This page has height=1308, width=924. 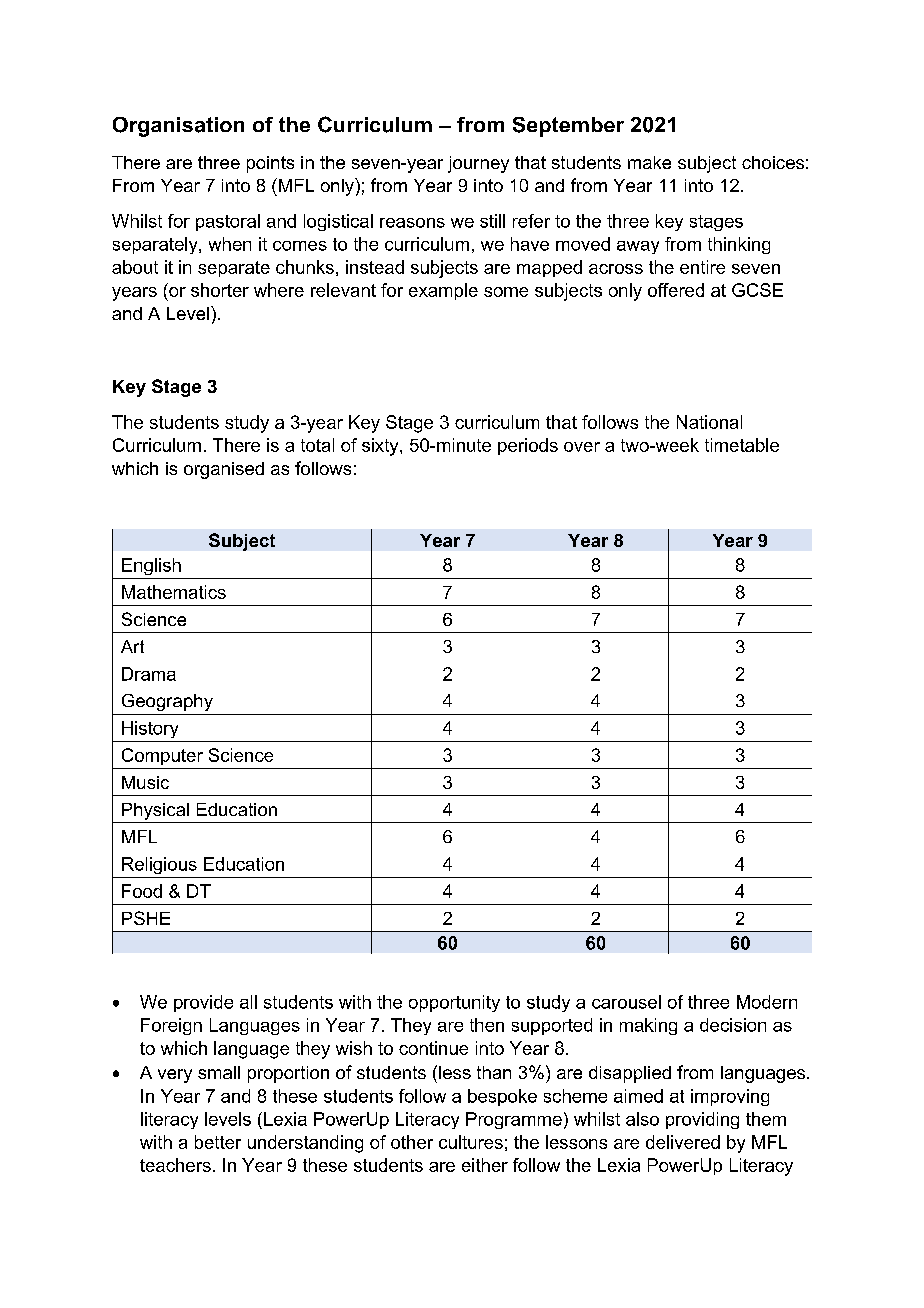 What do you see at coordinates (683, 1142) in the page?
I see `delivered` at bounding box center [683, 1142].
